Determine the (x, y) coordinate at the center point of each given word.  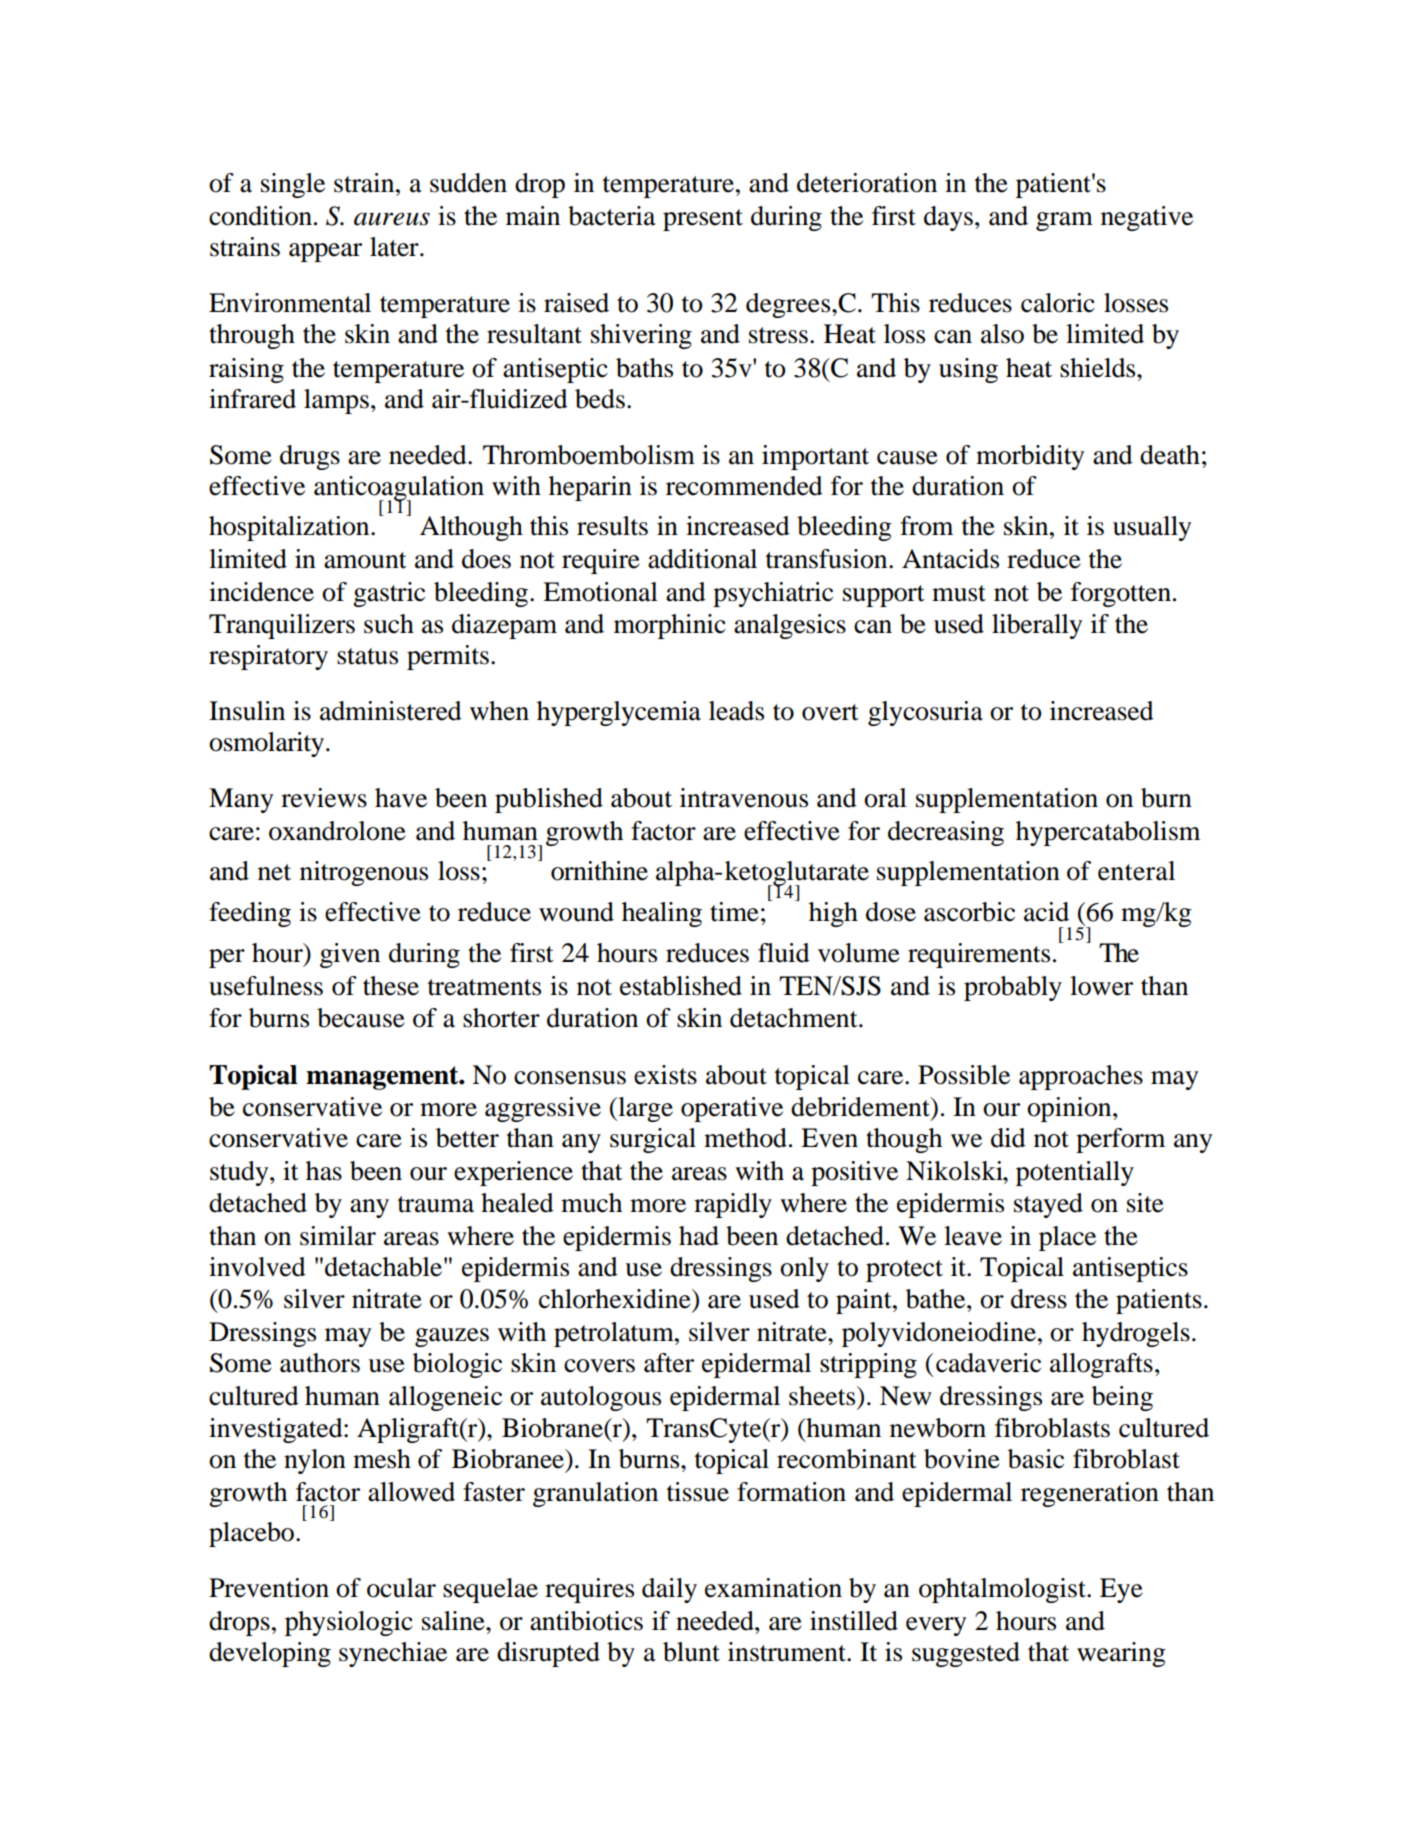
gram (1064, 221)
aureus (392, 219)
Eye (1121, 1590)
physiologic (349, 1623)
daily (669, 1590)
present (703, 220)
